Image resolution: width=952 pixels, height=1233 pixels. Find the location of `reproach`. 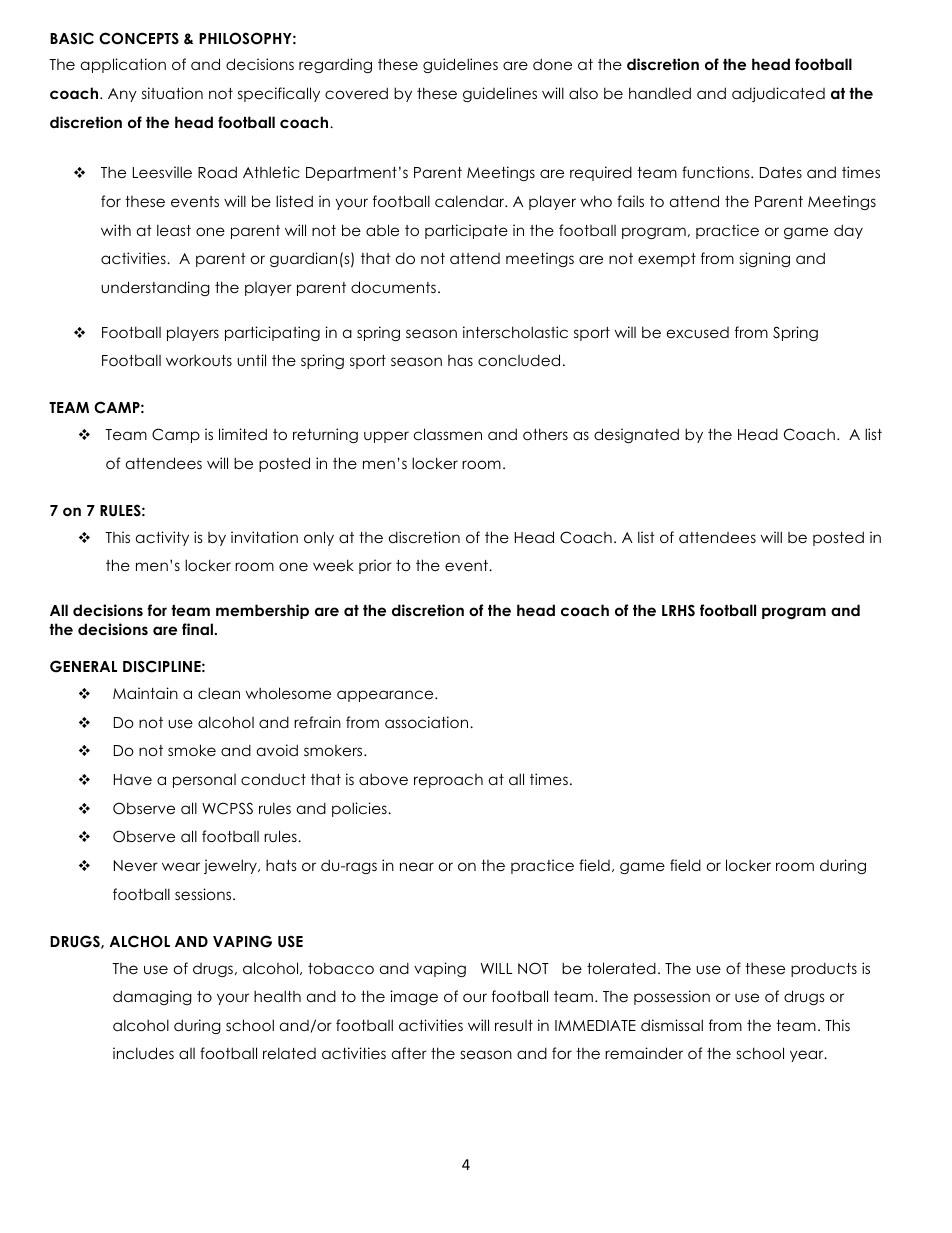

reproach is located at coordinates (448, 781).
